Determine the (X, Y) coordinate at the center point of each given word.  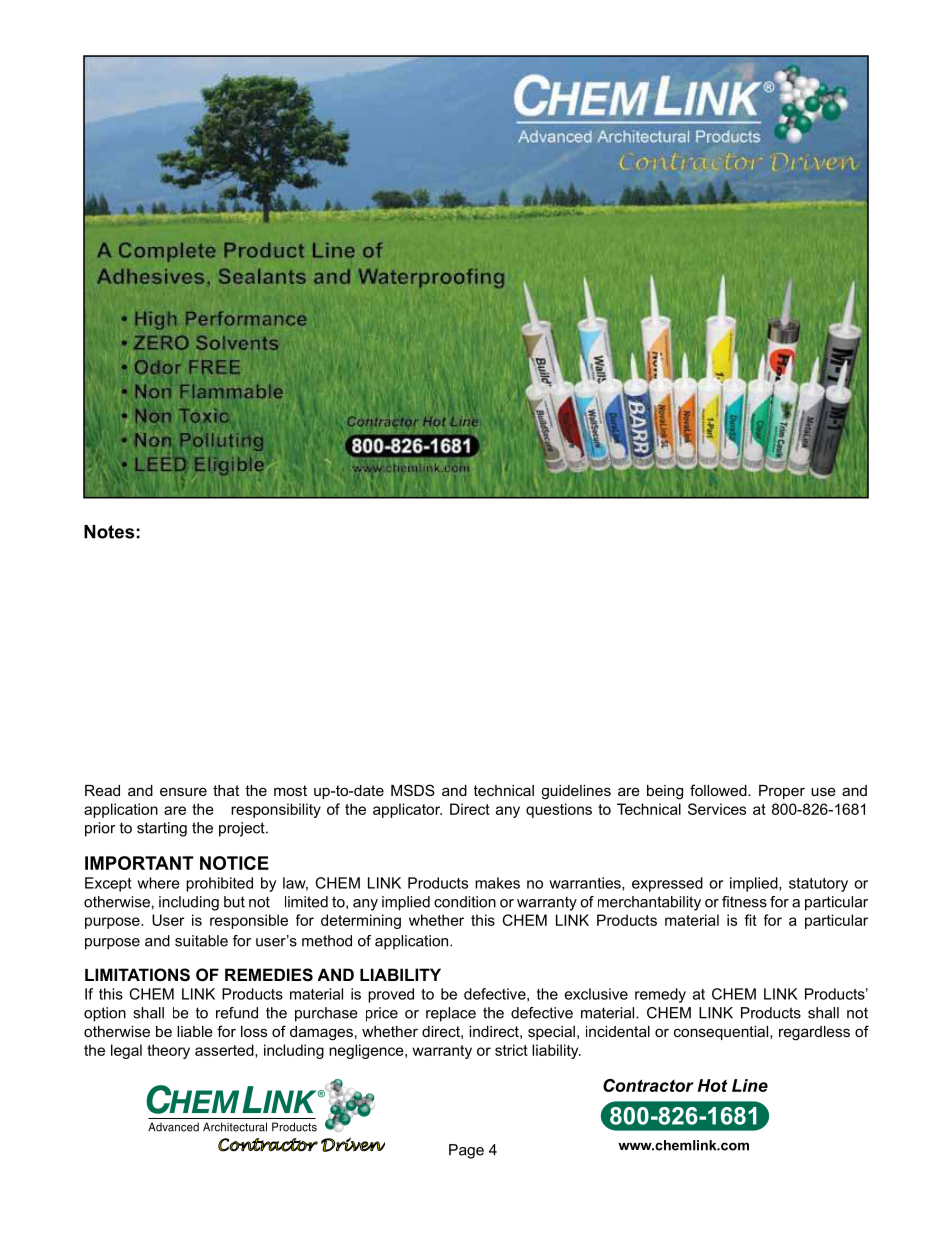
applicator (407, 810)
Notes (109, 532)
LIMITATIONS (137, 975)
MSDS (413, 790)
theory (168, 1051)
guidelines (576, 792)
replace (451, 1014)
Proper (782, 792)
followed (719, 790)
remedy (660, 995)
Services (717, 809)
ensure (183, 791)
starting (162, 829)
